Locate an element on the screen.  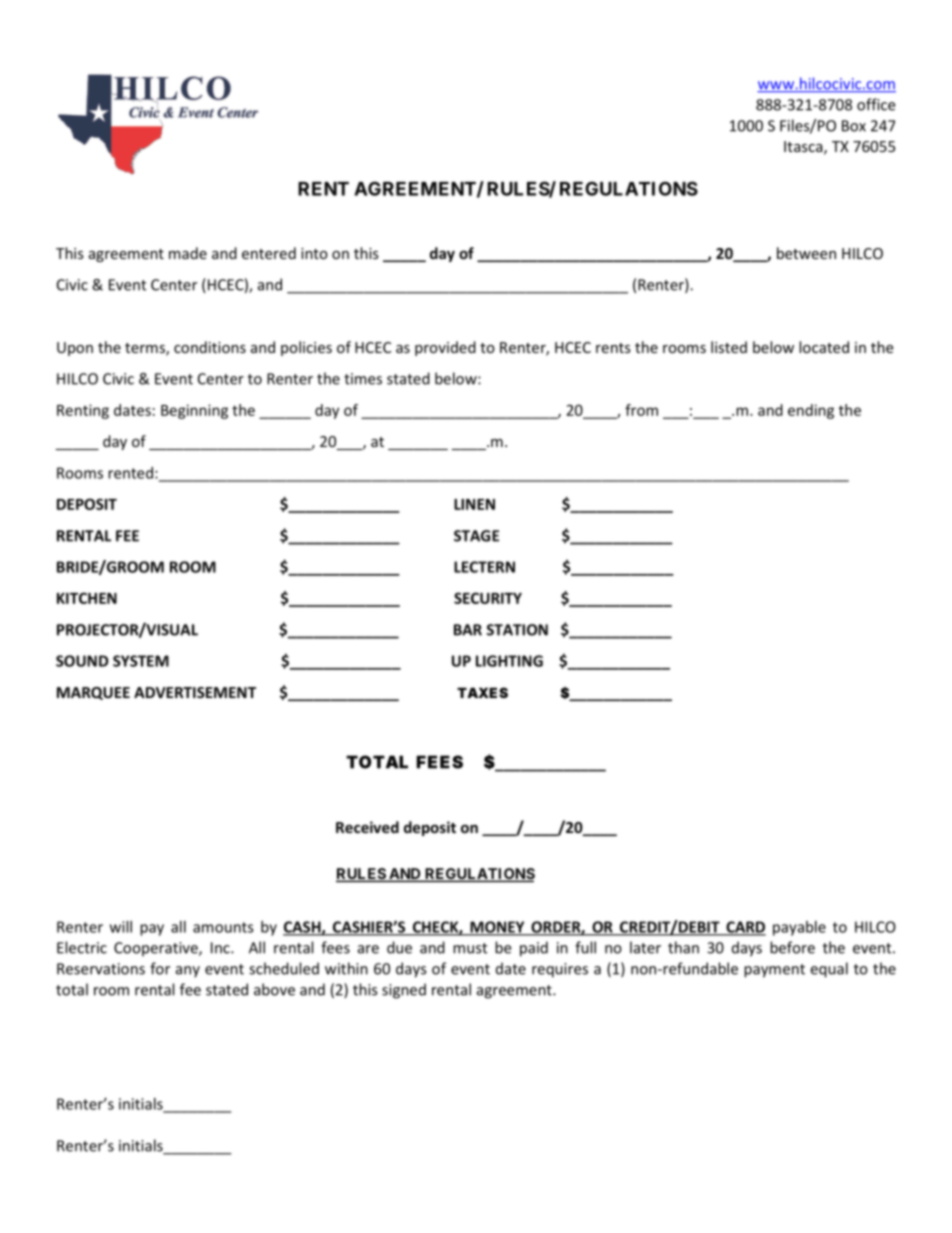
Box is located at coordinates (854, 126).
